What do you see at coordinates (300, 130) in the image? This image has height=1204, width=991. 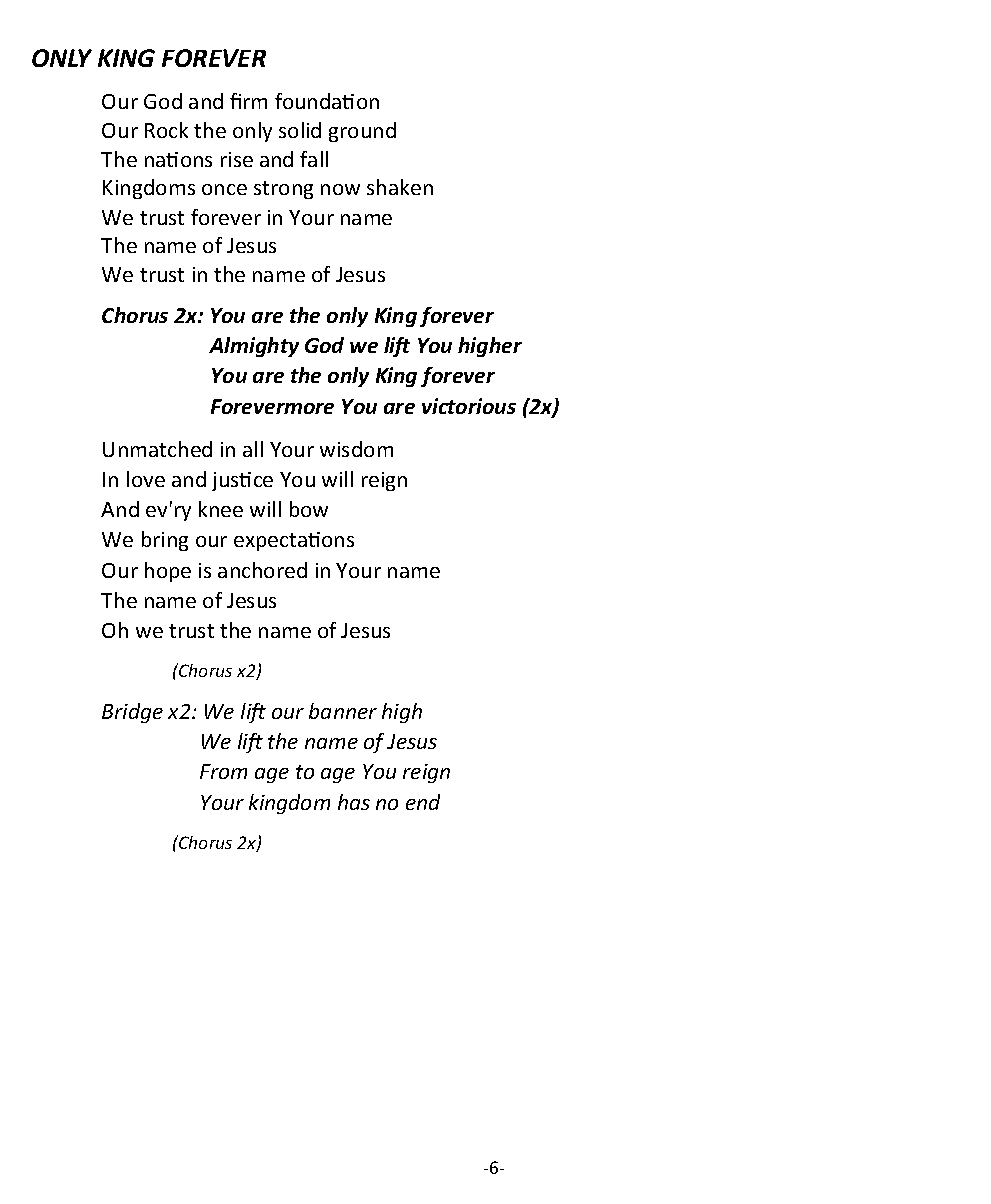 I see `solid` at bounding box center [300, 130].
